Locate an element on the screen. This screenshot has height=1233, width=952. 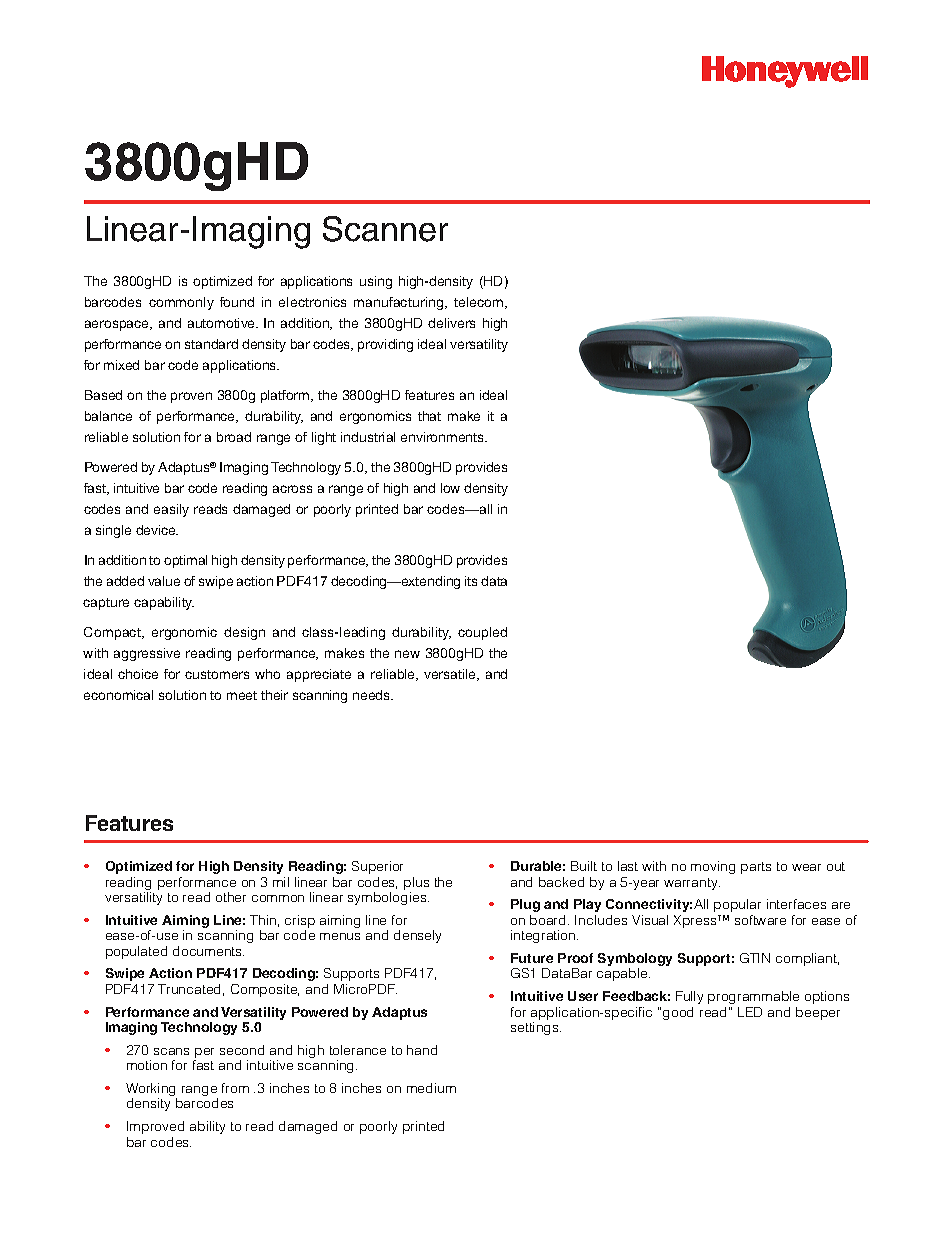
other is located at coordinates (231, 897).
